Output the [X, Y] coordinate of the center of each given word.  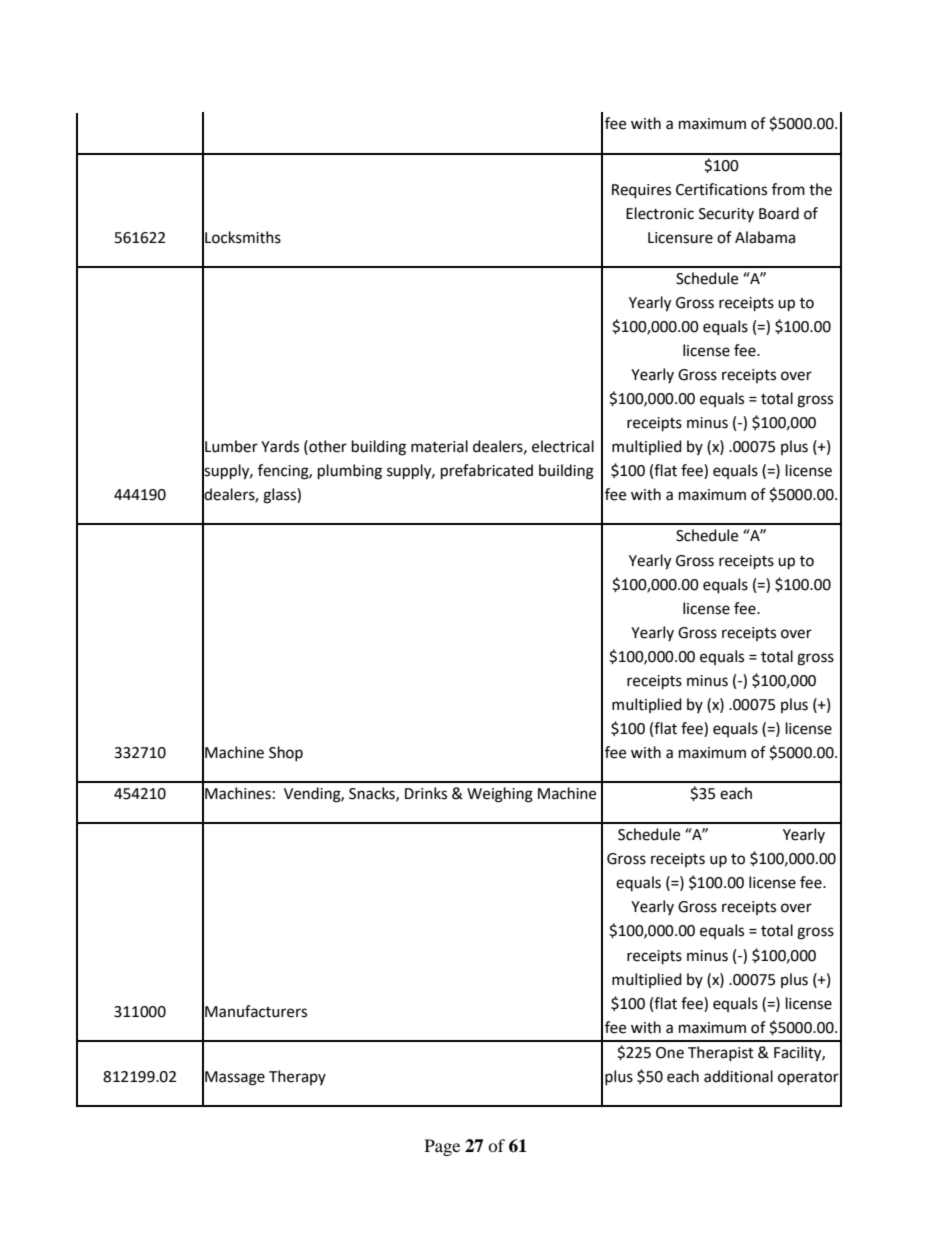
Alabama [765, 237]
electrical [563, 446]
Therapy [297, 1077]
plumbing [350, 472]
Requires [641, 191]
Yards [280, 446]
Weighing [500, 795]
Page [442, 1147]
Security [726, 215]
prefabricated [487, 472]
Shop [286, 753]
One [670, 1053]
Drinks [426, 793]
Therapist [721, 1053]
